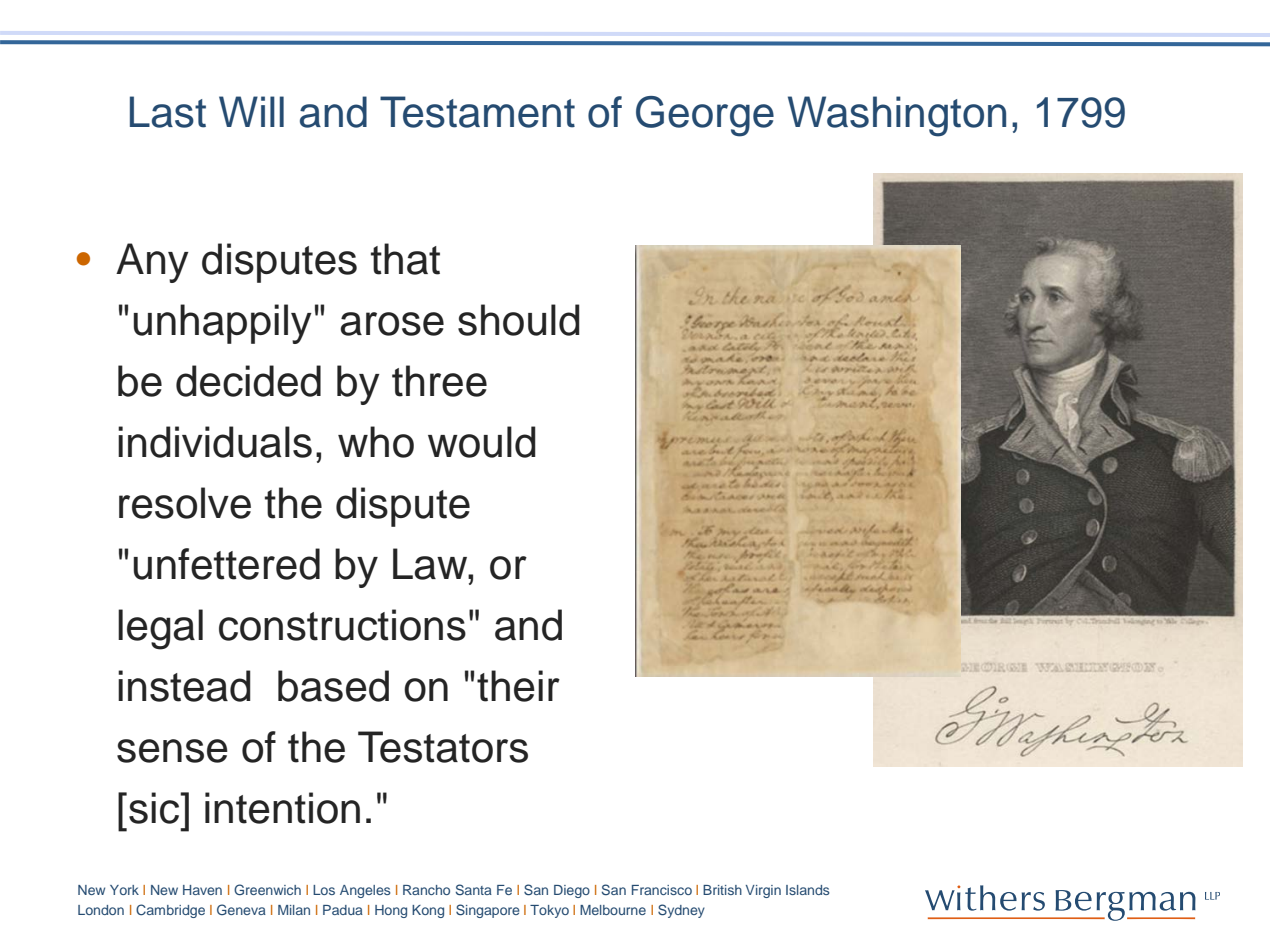 The image size is (1270, 952). I want to click on Haven, so click(202, 890).
